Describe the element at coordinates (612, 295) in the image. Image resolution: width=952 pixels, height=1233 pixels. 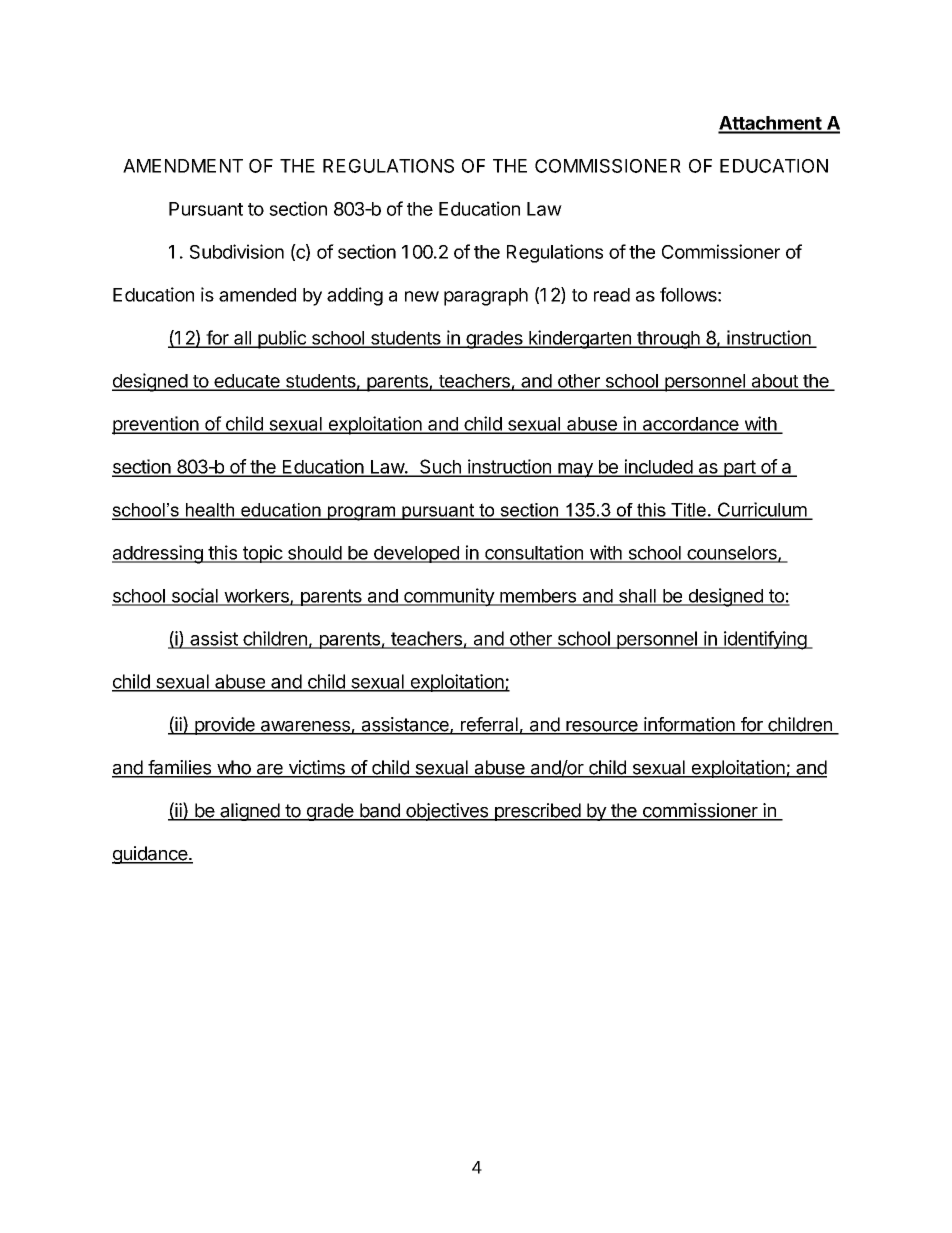
I see `read` at that location.
